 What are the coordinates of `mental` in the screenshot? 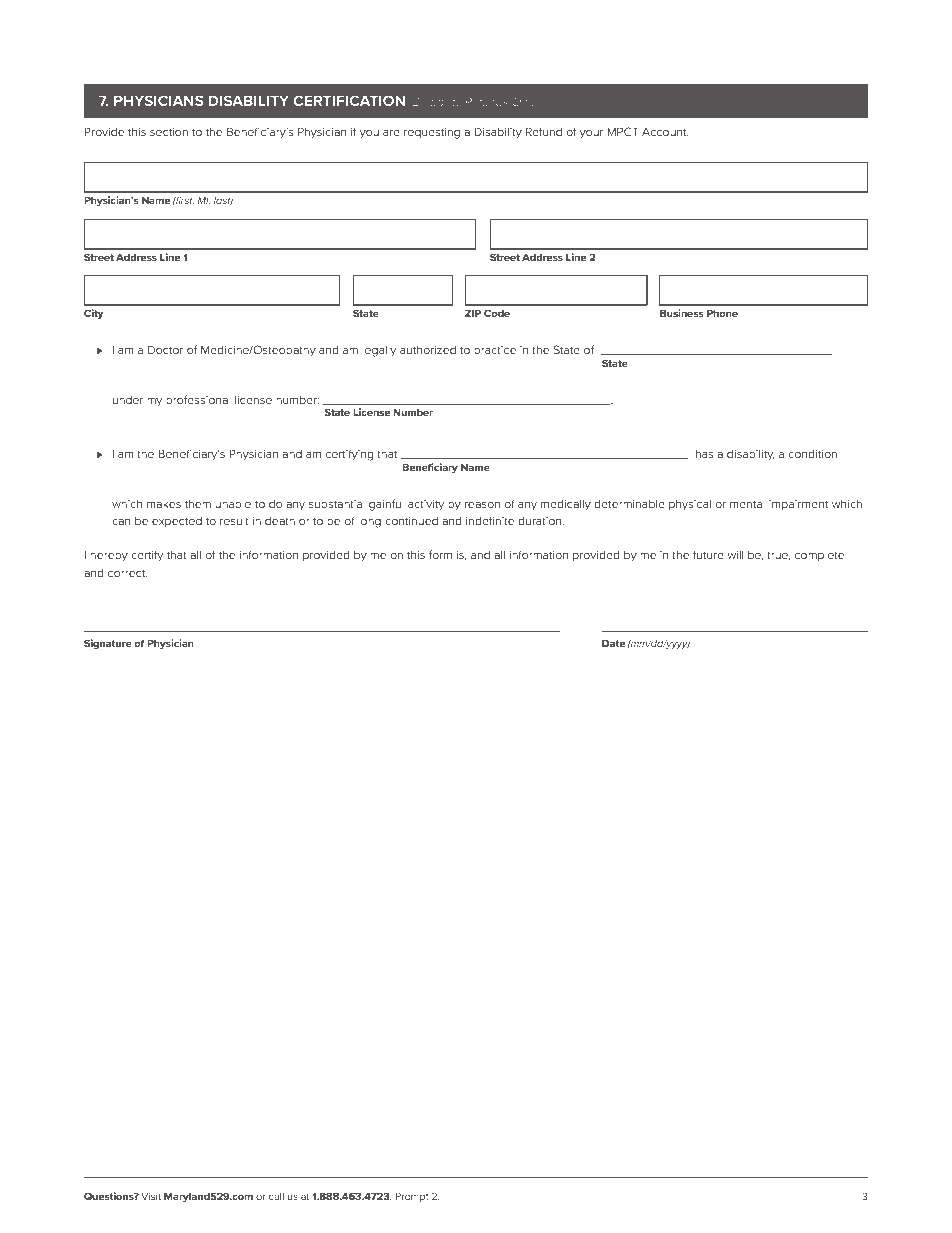 It's located at (747, 504).
